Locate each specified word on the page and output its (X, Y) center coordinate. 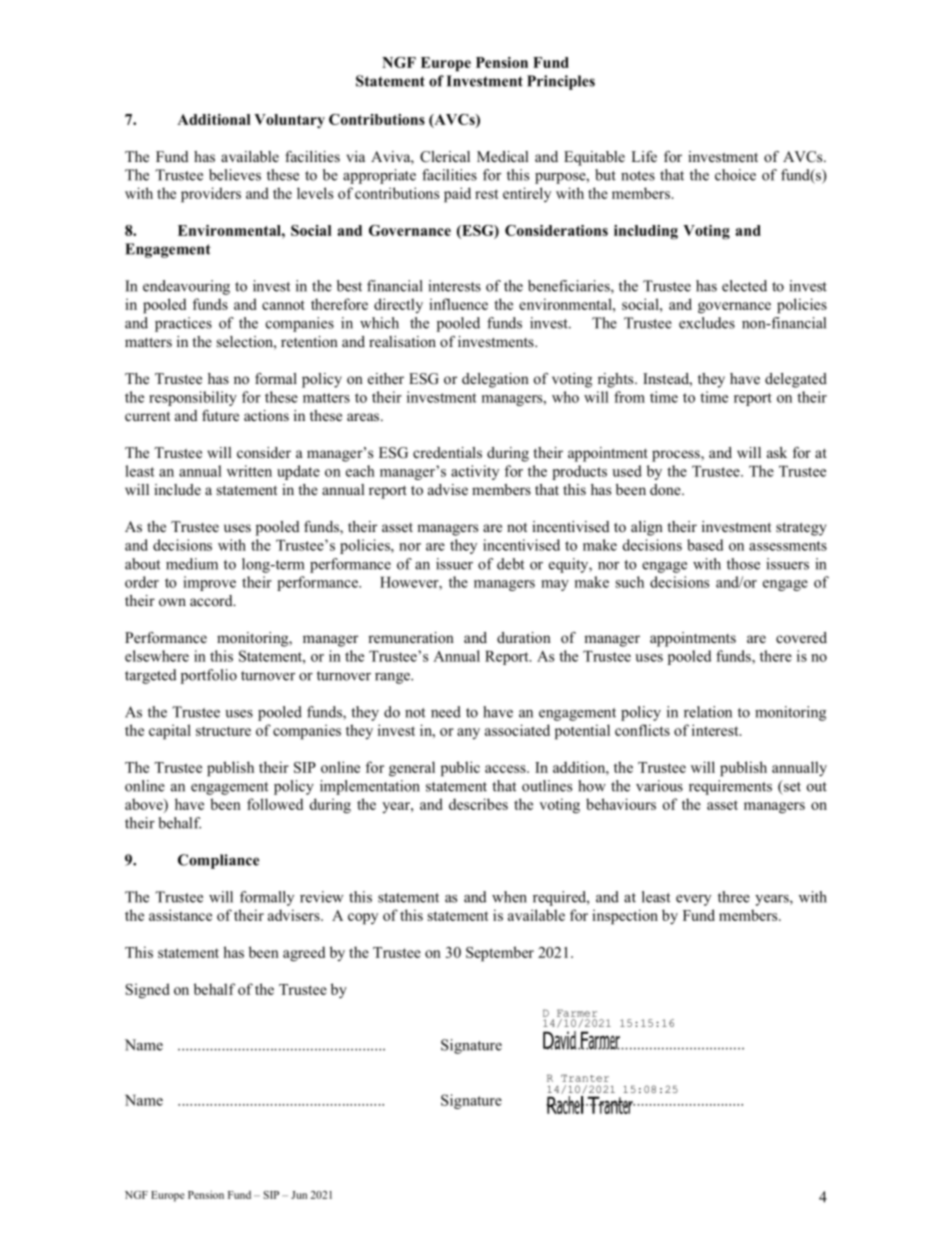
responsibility (193, 398)
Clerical (445, 157)
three (734, 897)
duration (524, 637)
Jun (299, 1195)
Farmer (577, 1013)
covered (801, 637)
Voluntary (289, 121)
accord (212, 600)
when (509, 897)
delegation (495, 380)
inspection (625, 917)
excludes (707, 323)
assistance (180, 915)
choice (735, 175)
